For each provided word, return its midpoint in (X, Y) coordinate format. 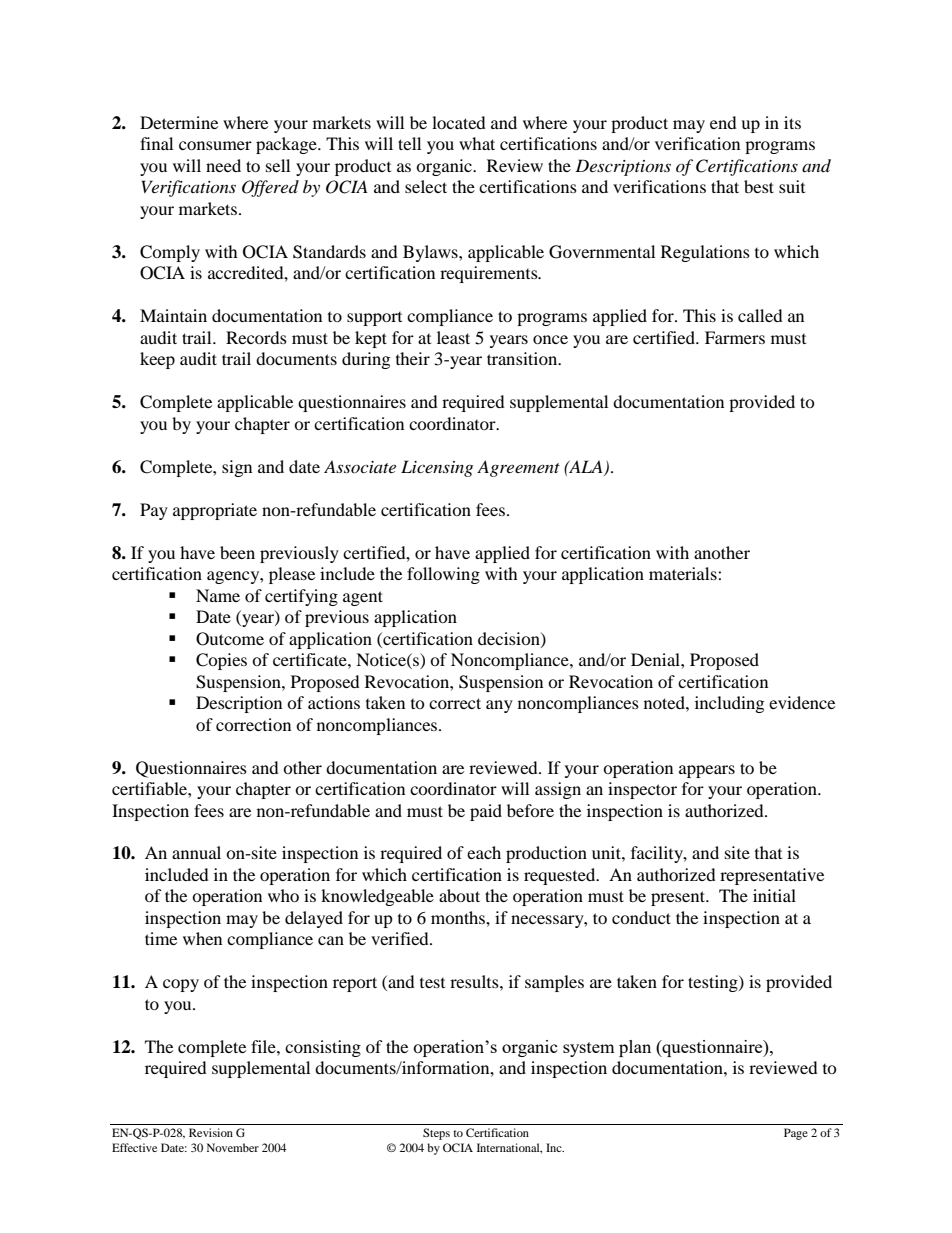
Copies (221, 661)
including (729, 704)
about (459, 895)
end (723, 122)
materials (684, 573)
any (499, 706)
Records (256, 337)
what (477, 143)
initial (774, 895)
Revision (211, 1132)
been (237, 552)
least (453, 337)
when (202, 938)
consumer (215, 145)
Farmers (735, 337)
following (443, 575)
